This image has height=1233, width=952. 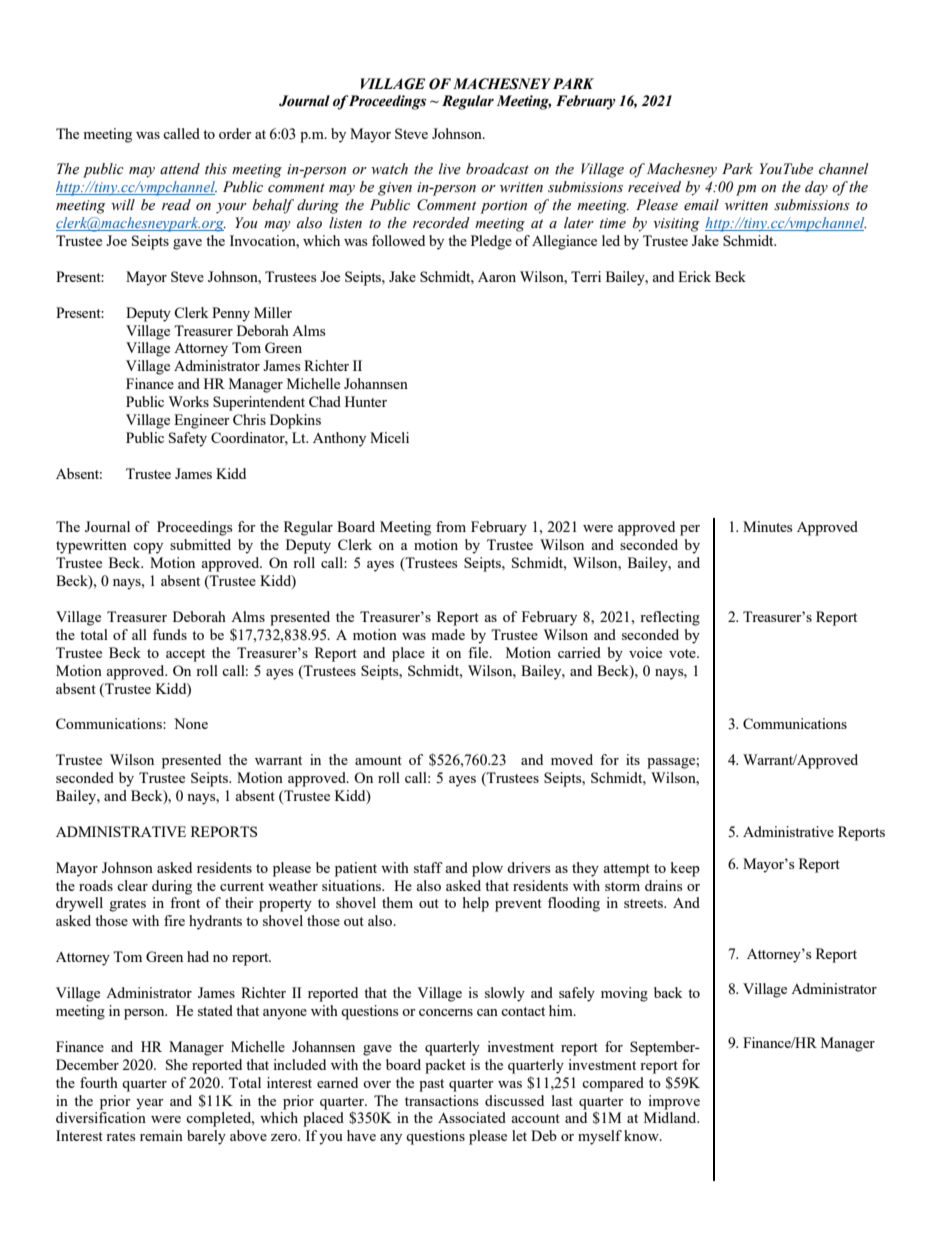 I want to click on attend, so click(x=180, y=169).
